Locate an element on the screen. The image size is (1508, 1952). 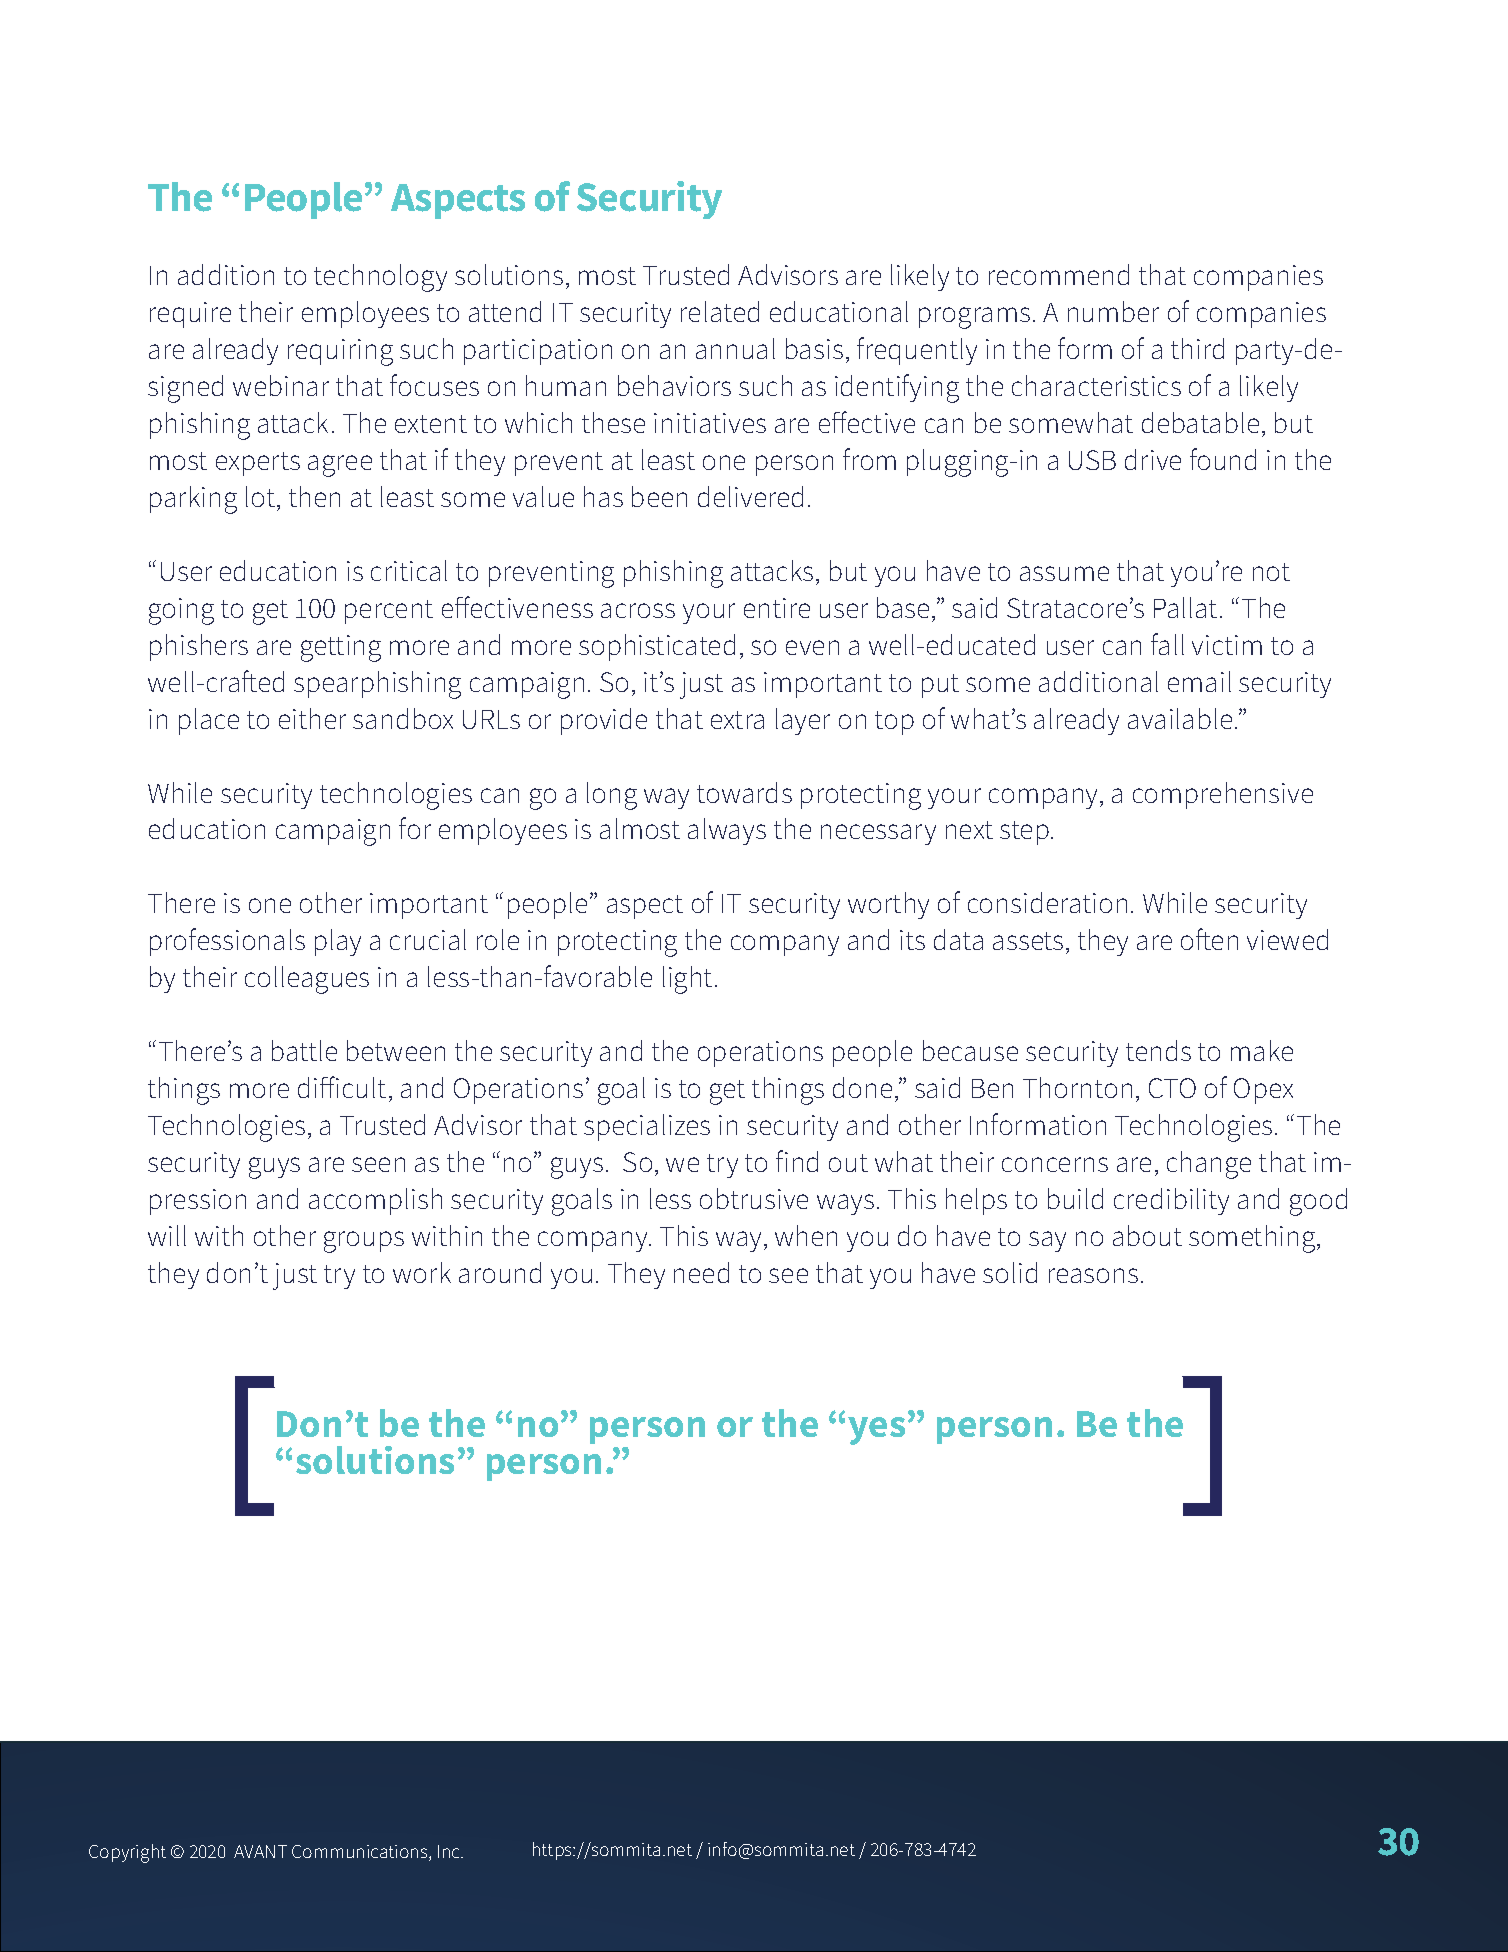
comprehensive is located at coordinates (1223, 795).
